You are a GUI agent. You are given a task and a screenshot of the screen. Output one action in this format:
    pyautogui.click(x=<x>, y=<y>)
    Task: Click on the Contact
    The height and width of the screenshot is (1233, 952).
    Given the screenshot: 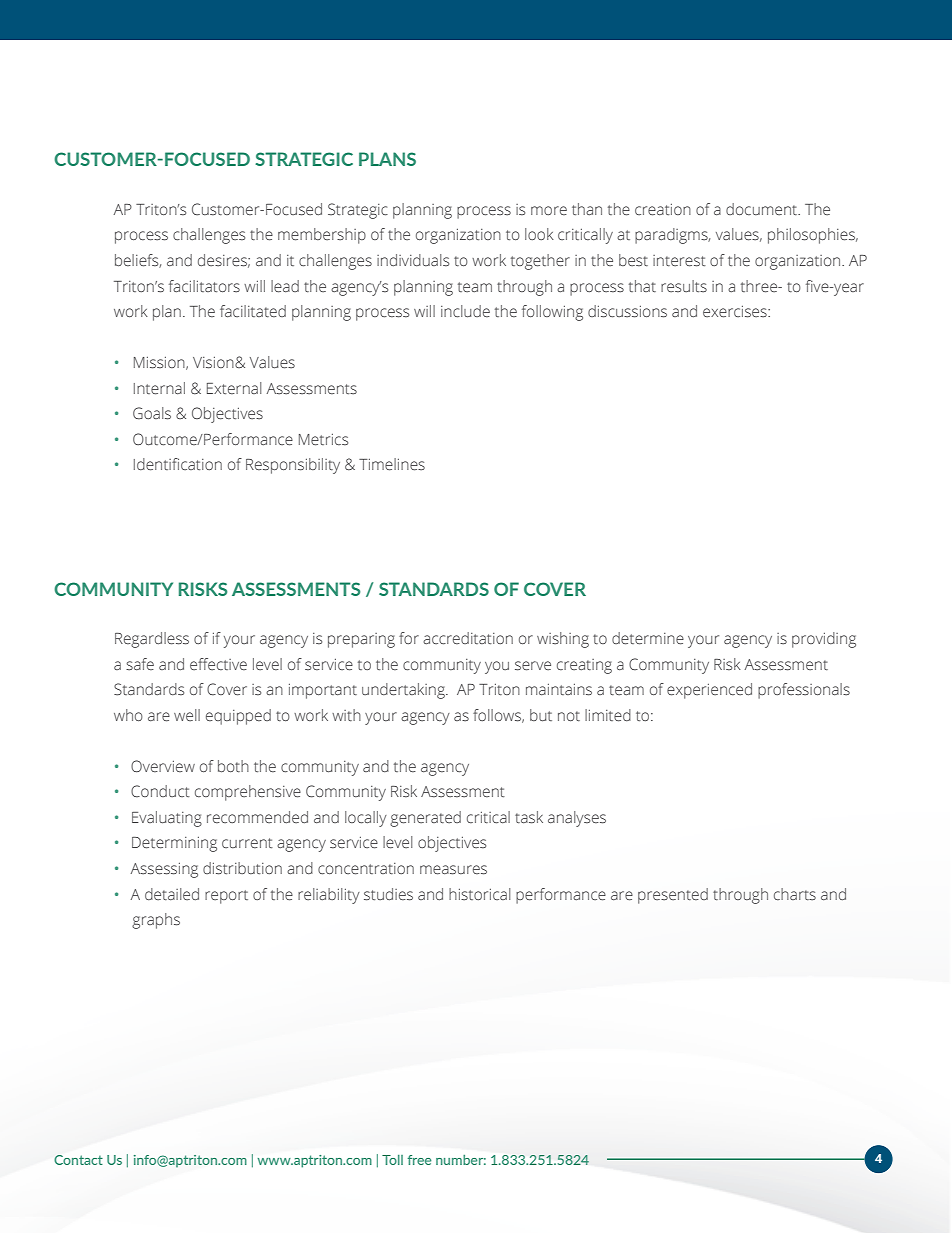 What is the action you would take?
    pyautogui.click(x=78, y=1160)
